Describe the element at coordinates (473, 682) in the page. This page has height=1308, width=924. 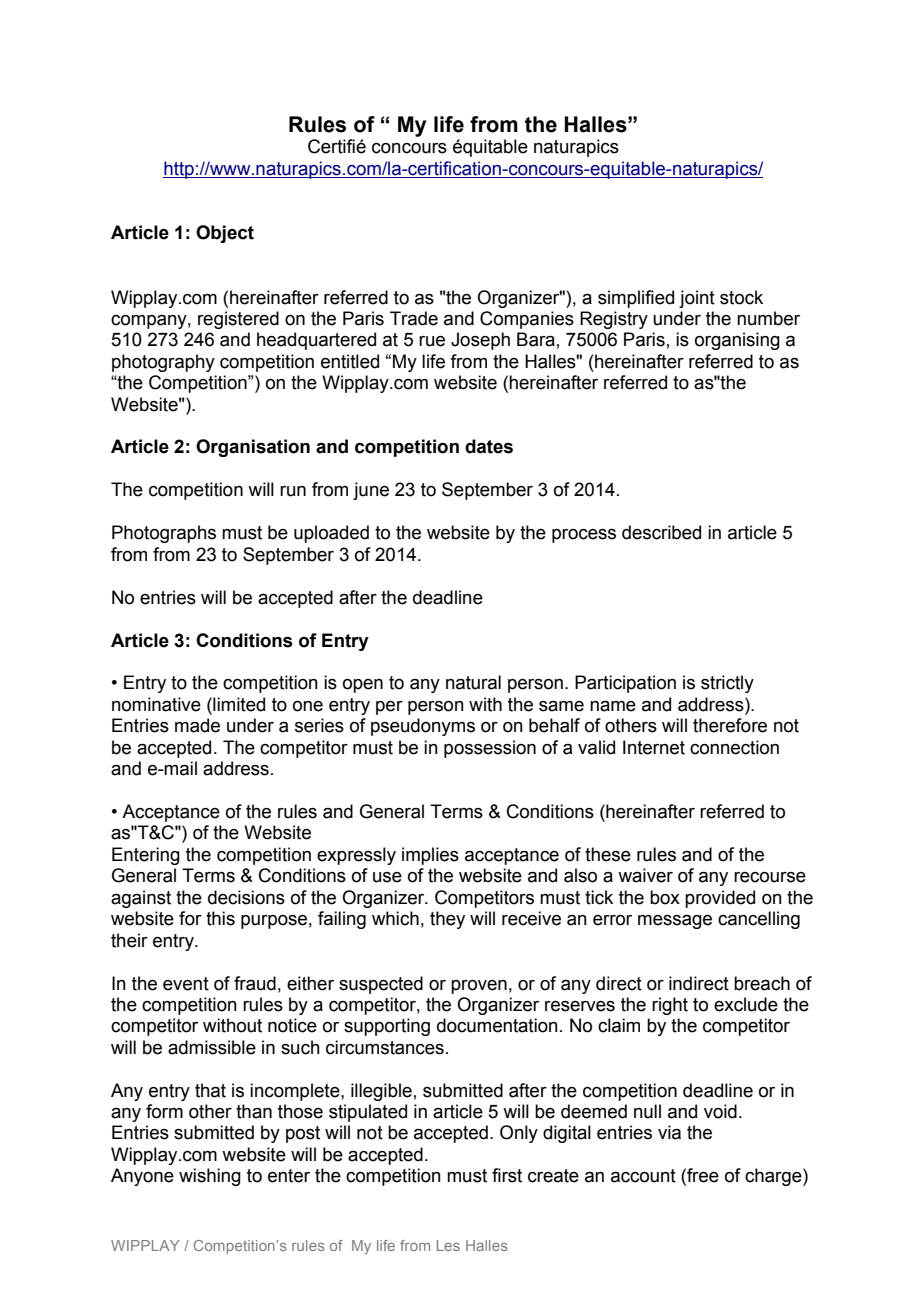
I see `natural` at that location.
